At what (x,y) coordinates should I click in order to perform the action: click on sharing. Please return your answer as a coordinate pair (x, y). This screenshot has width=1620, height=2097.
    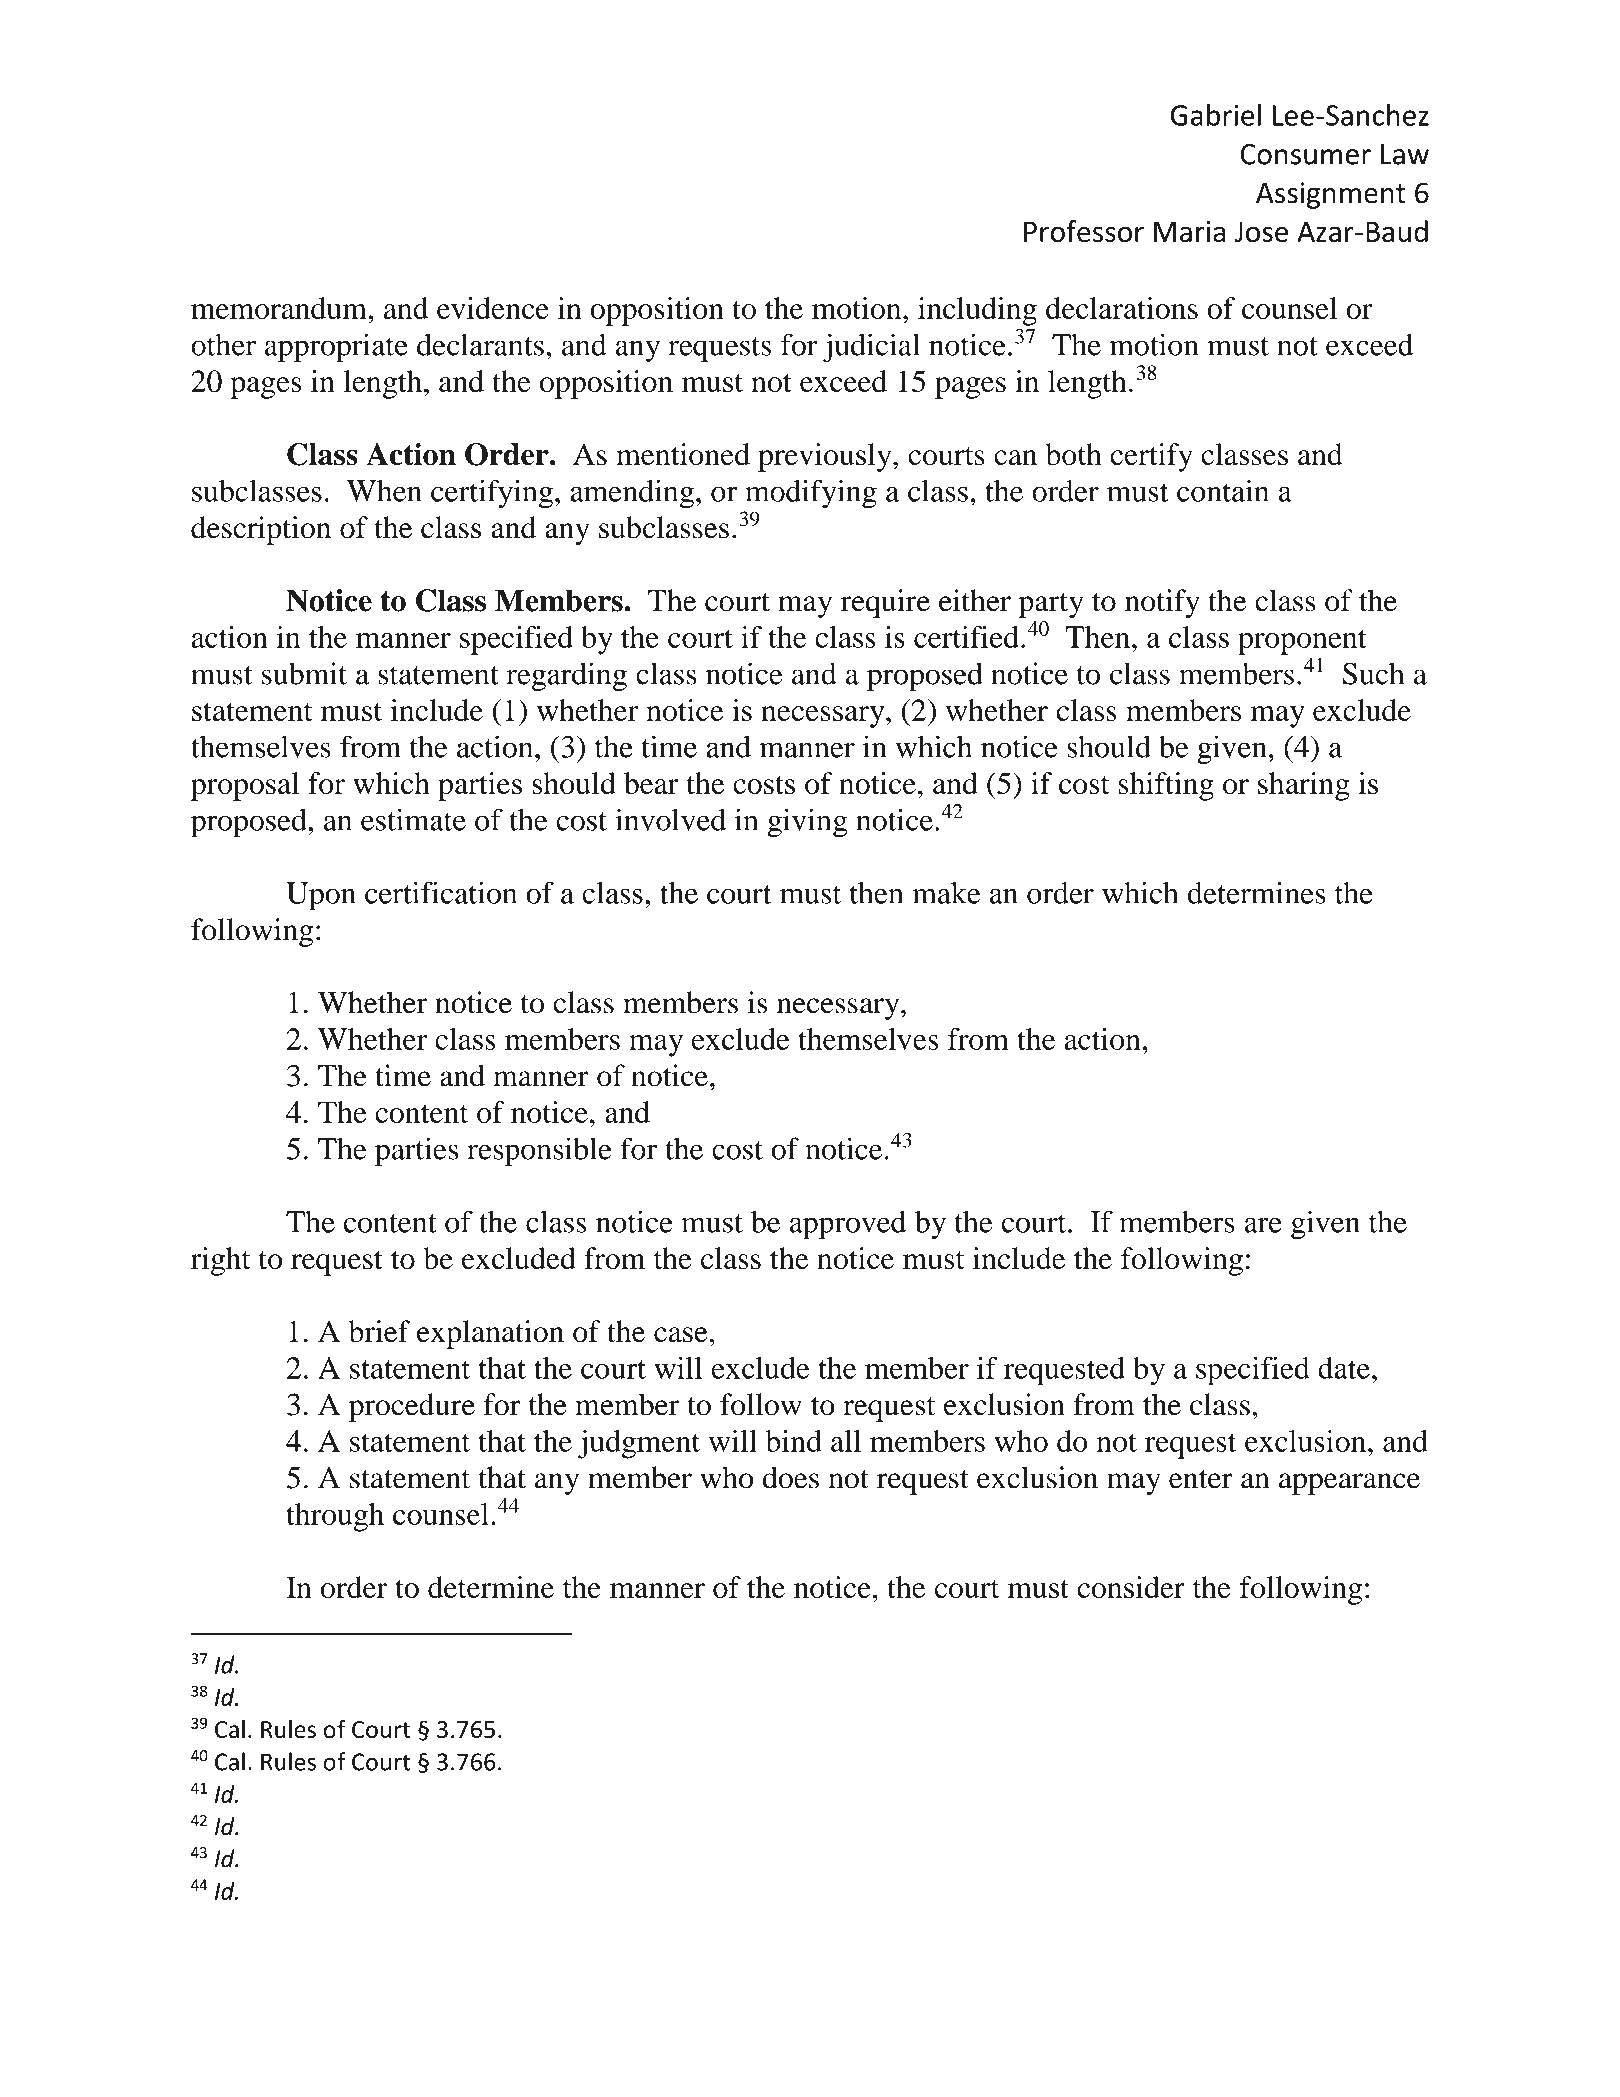
    Looking at the image, I should click on (1304, 786).
